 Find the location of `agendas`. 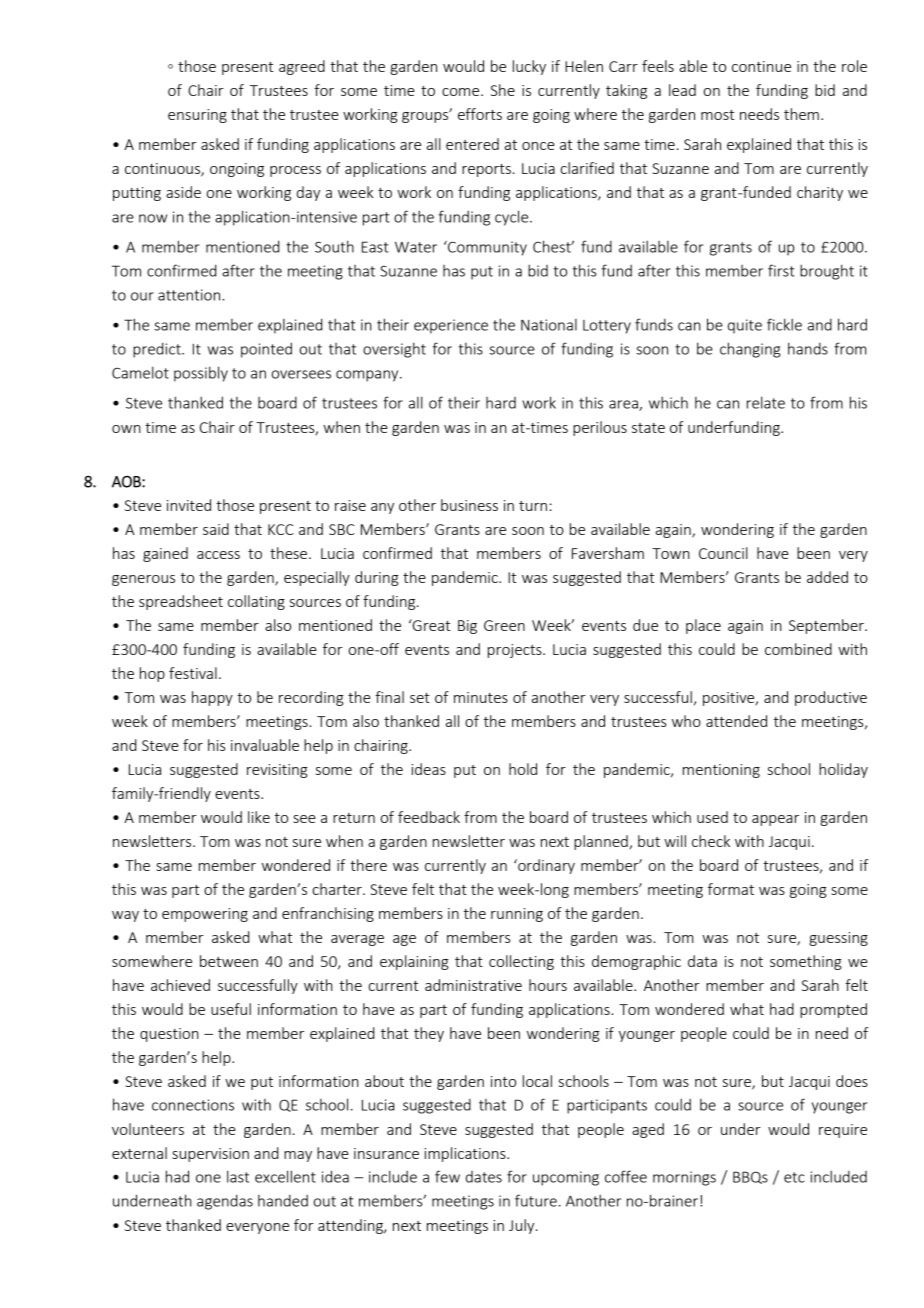

agendas is located at coordinates (225, 1202).
